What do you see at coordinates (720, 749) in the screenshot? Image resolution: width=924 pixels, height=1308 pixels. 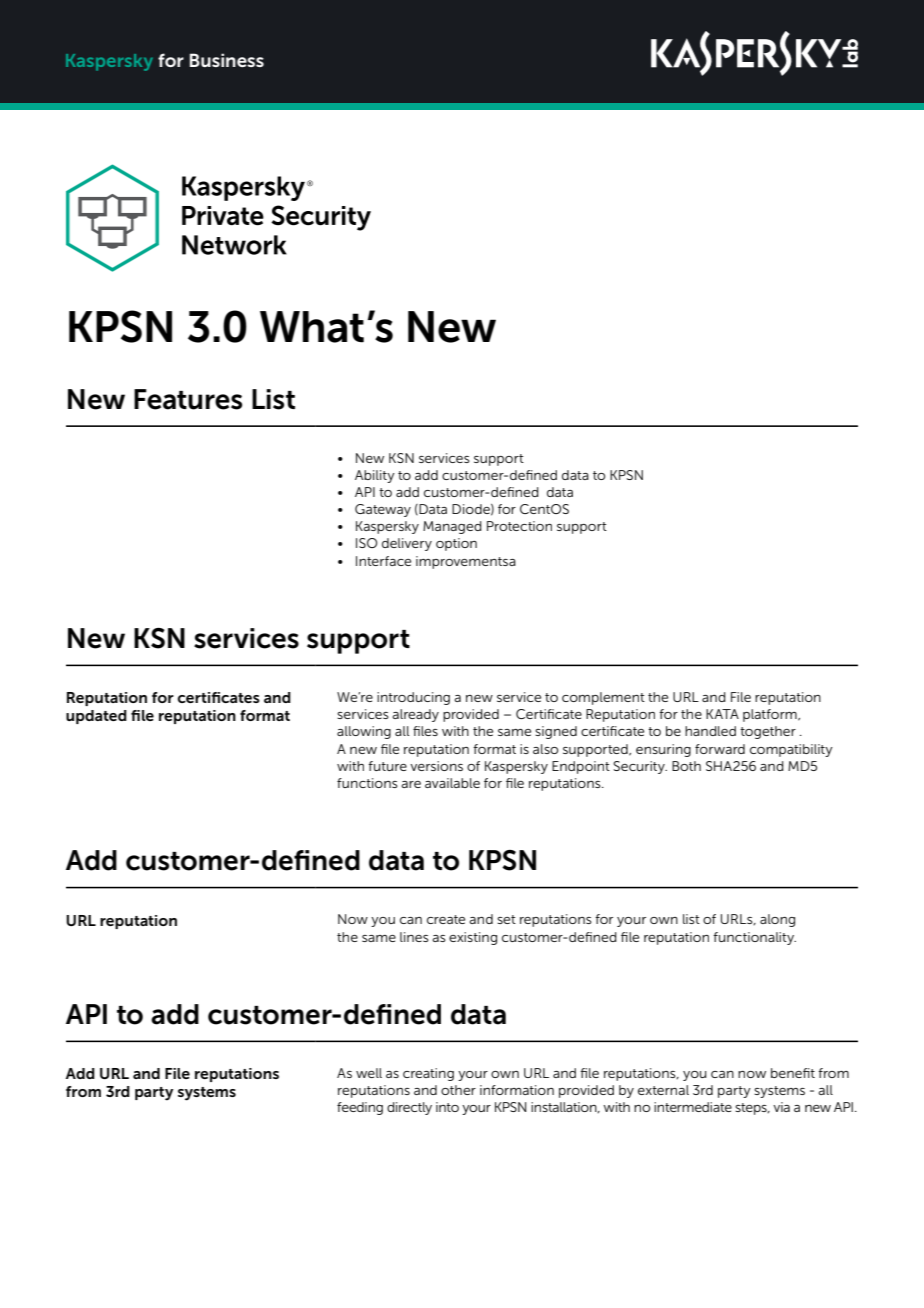 I see `forward` at bounding box center [720, 749].
